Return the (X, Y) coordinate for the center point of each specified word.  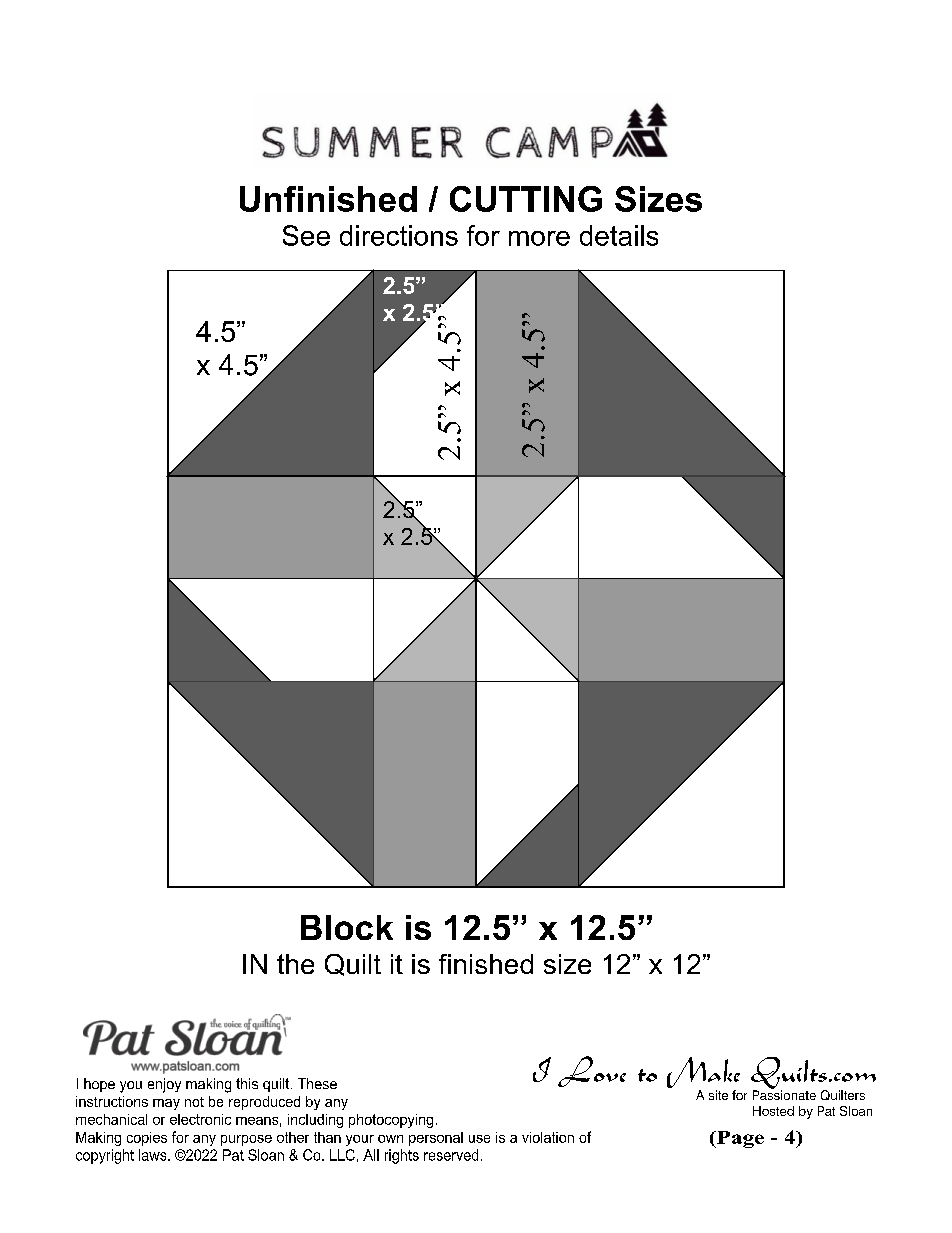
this (247, 1083)
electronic (200, 1119)
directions (399, 235)
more (539, 238)
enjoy (164, 1085)
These (317, 1083)
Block (347, 927)
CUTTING (526, 199)
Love (592, 1071)
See (306, 235)
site (718, 1095)
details (619, 235)
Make (703, 1074)
